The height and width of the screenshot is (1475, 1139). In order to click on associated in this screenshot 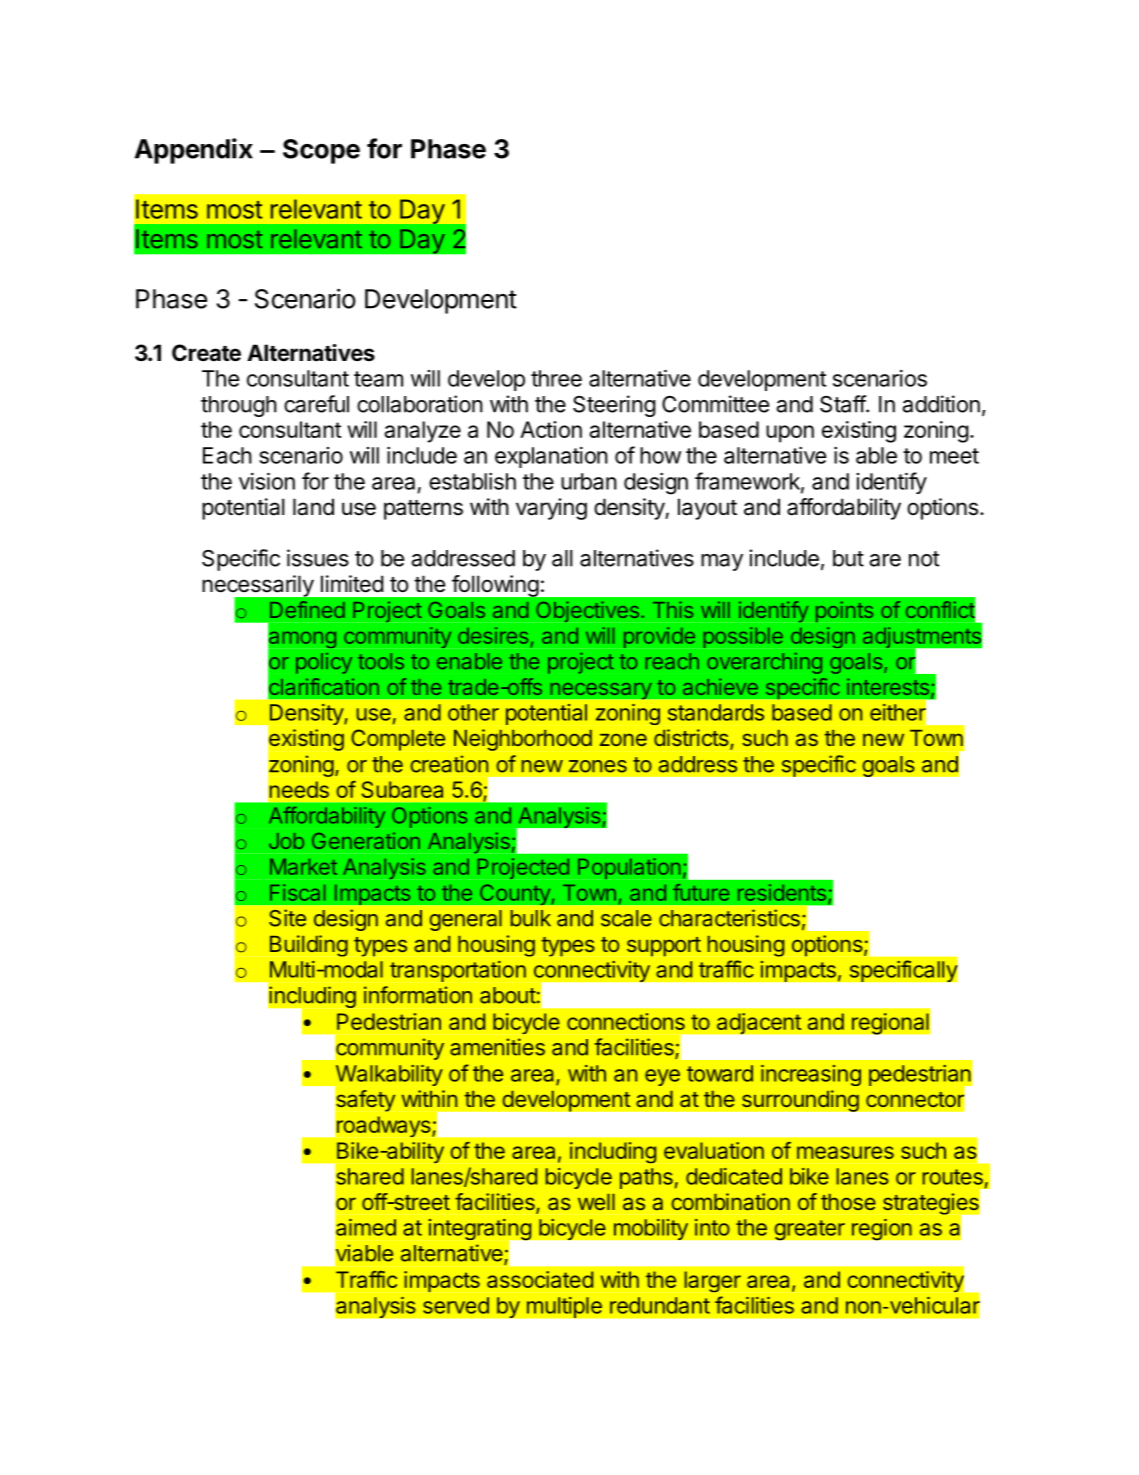, I will do `click(540, 1279)`.
